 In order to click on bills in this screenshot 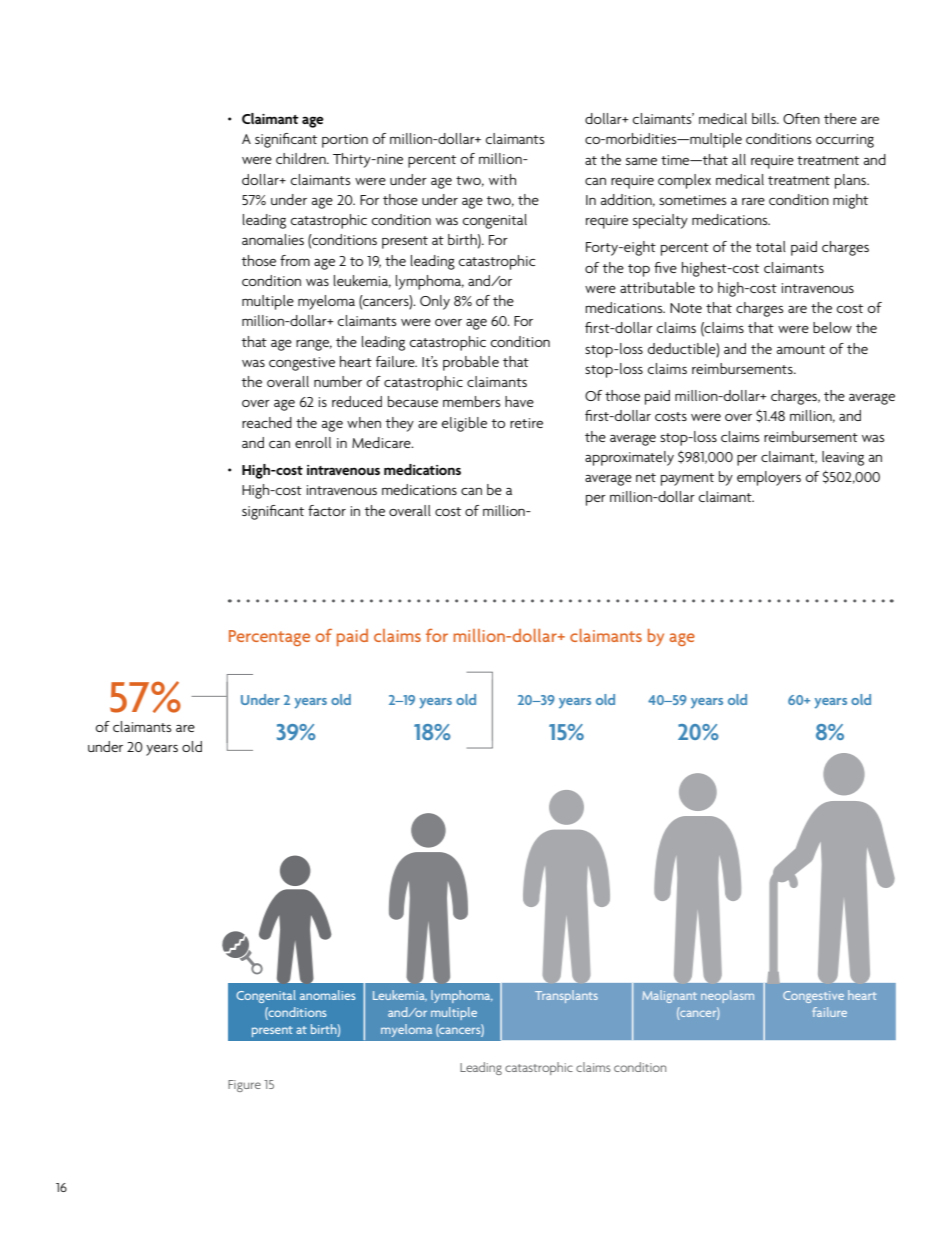, I will do `click(765, 118)`.
